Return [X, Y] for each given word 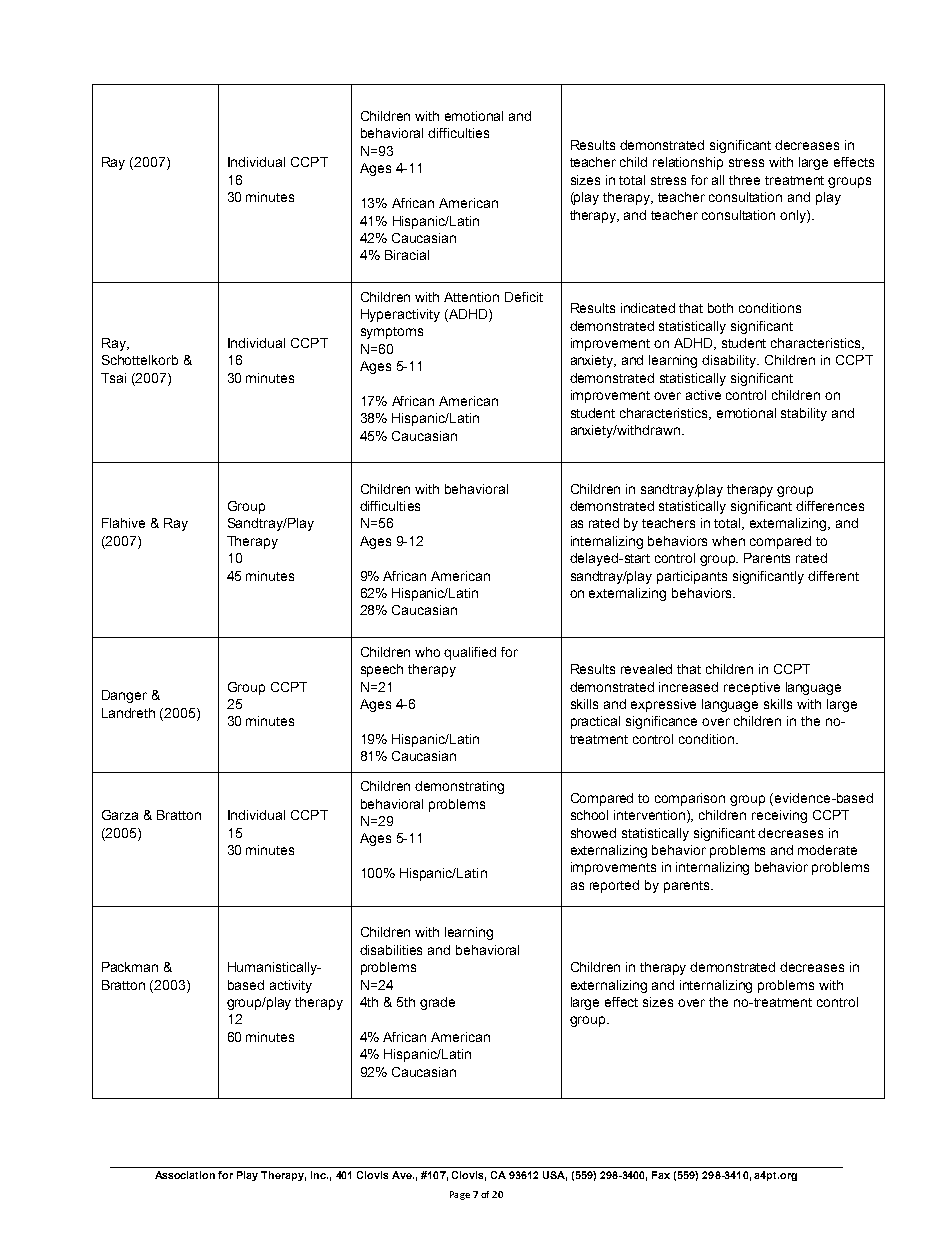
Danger [124, 696]
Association [185, 1175]
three [744, 180]
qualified [470, 653]
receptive [752, 688]
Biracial [407, 255]
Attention [471, 297]
